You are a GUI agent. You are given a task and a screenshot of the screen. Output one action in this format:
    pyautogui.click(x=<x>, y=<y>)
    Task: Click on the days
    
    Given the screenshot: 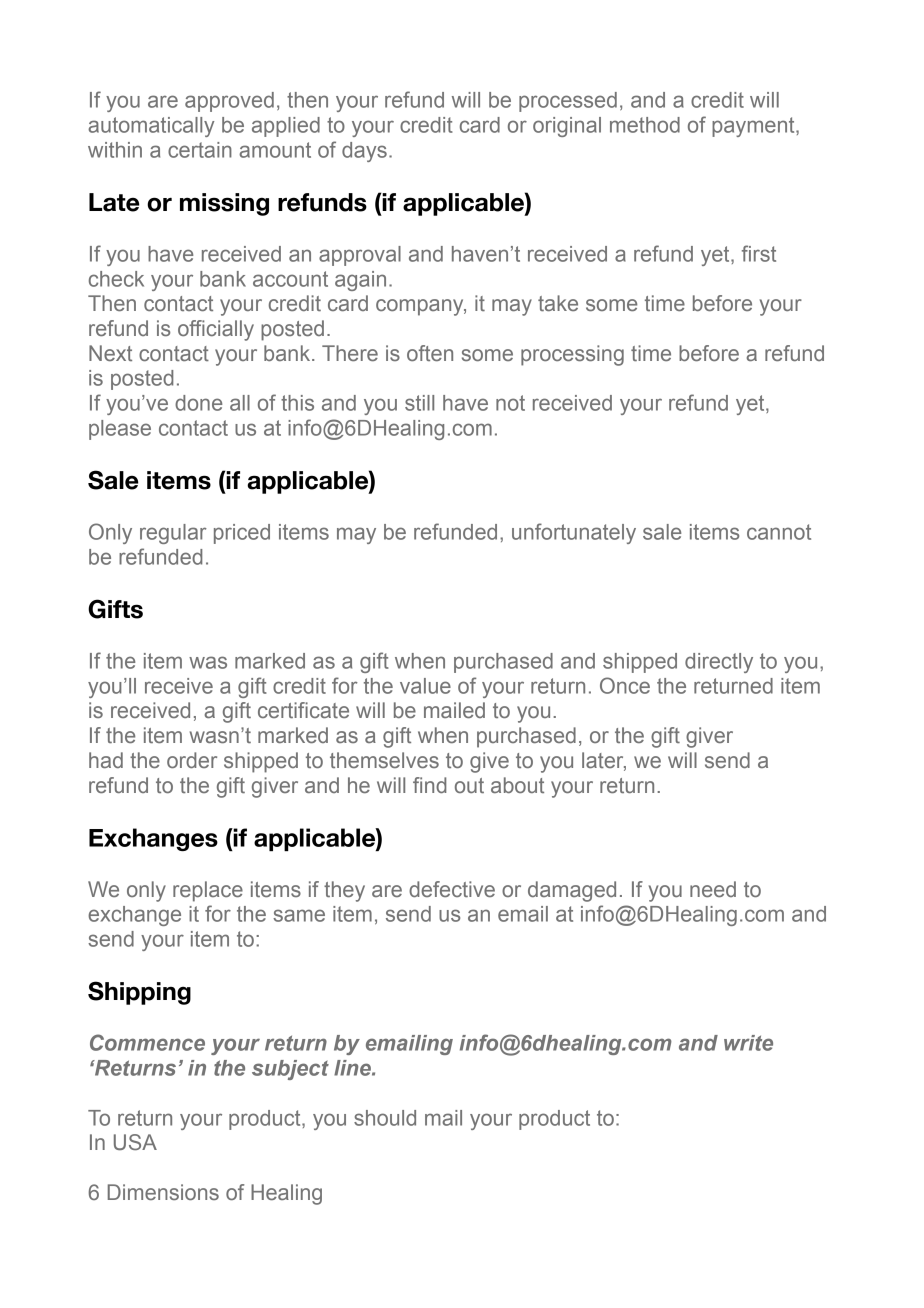 What is the action you would take?
    pyautogui.click(x=364, y=152)
